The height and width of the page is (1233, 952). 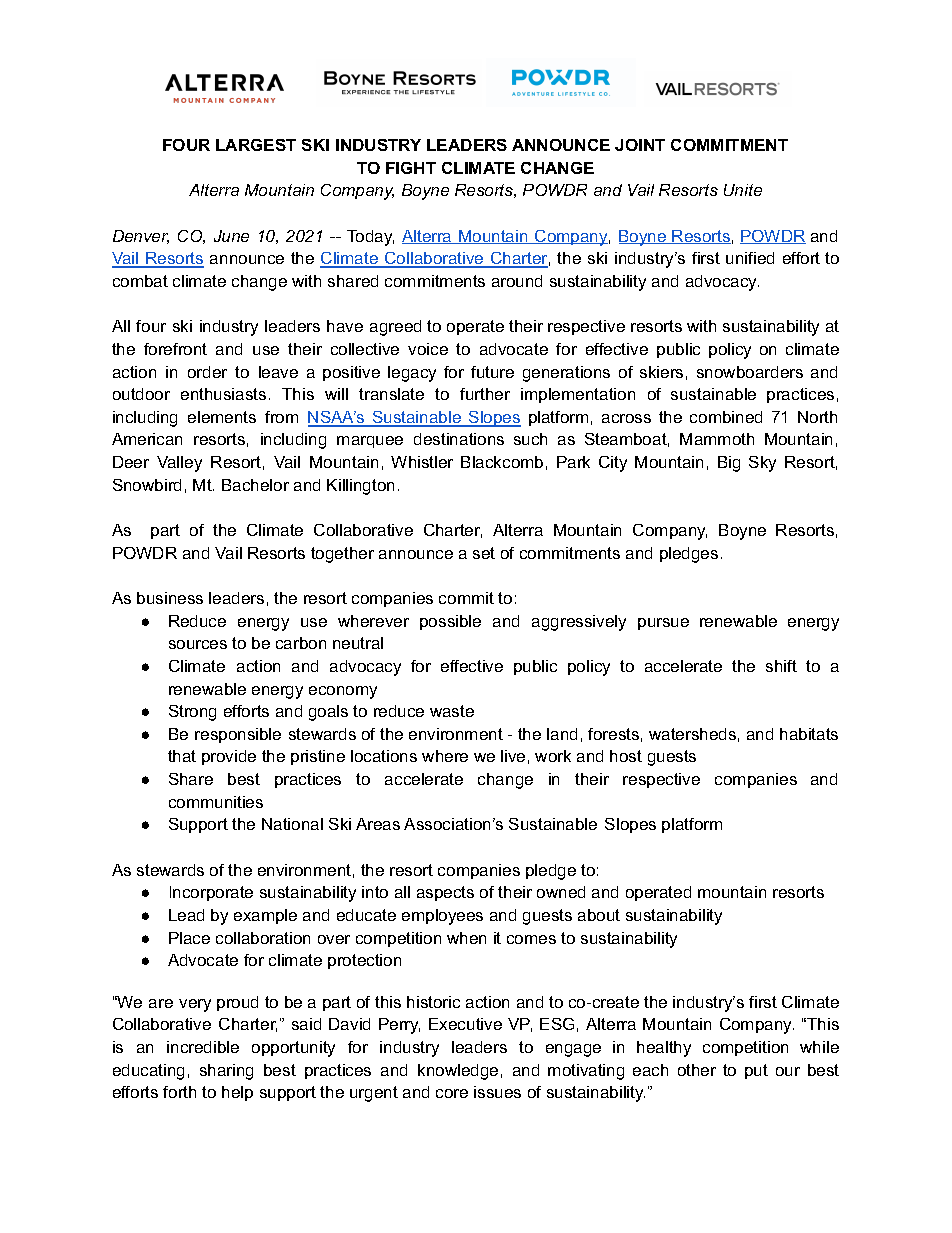 What do you see at coordinates (256, 145) in the page?
I see `LARGEST` at bounding box center [256, 145].
